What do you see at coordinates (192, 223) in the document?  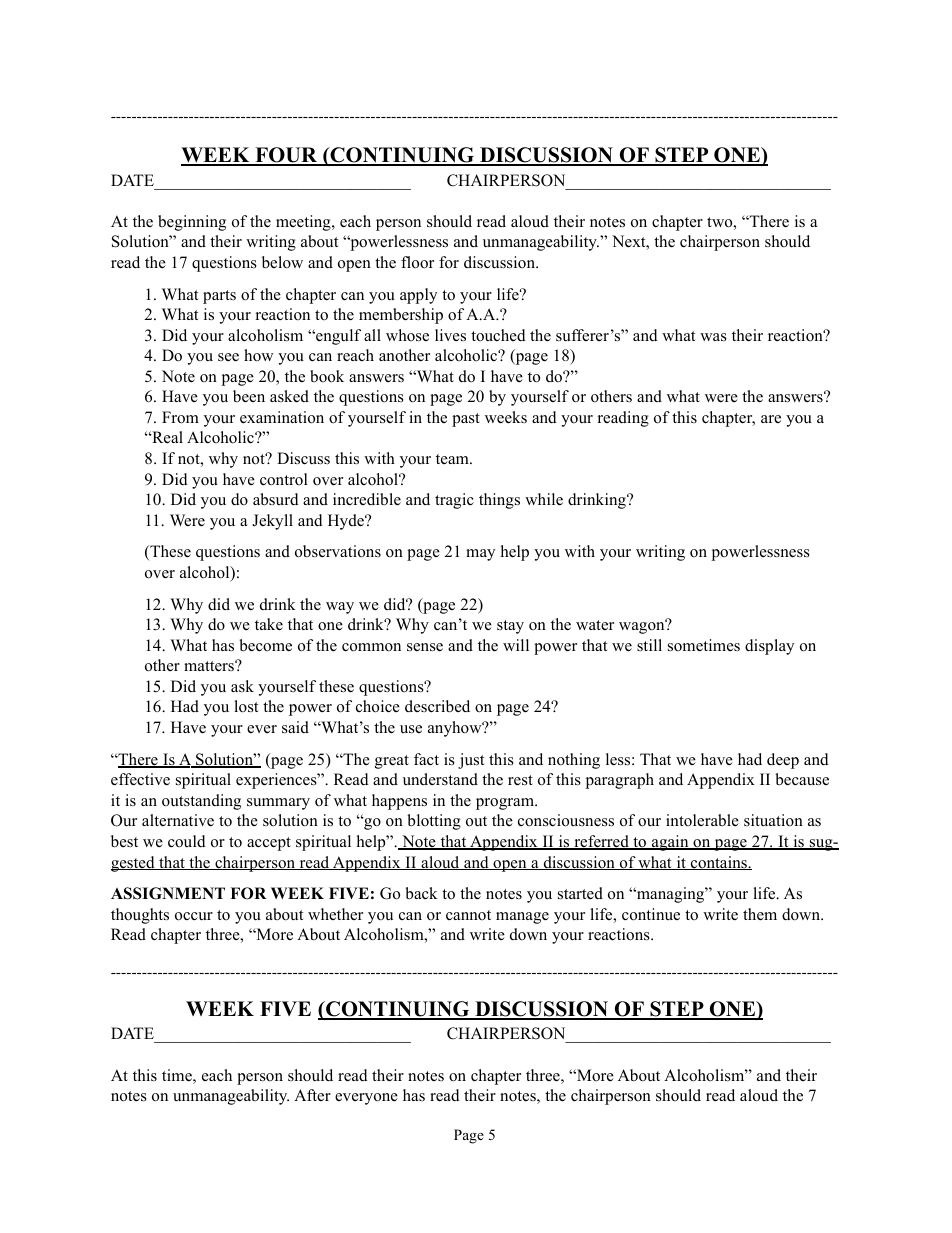 I see `beginning` at bounding box center [192, 223].
